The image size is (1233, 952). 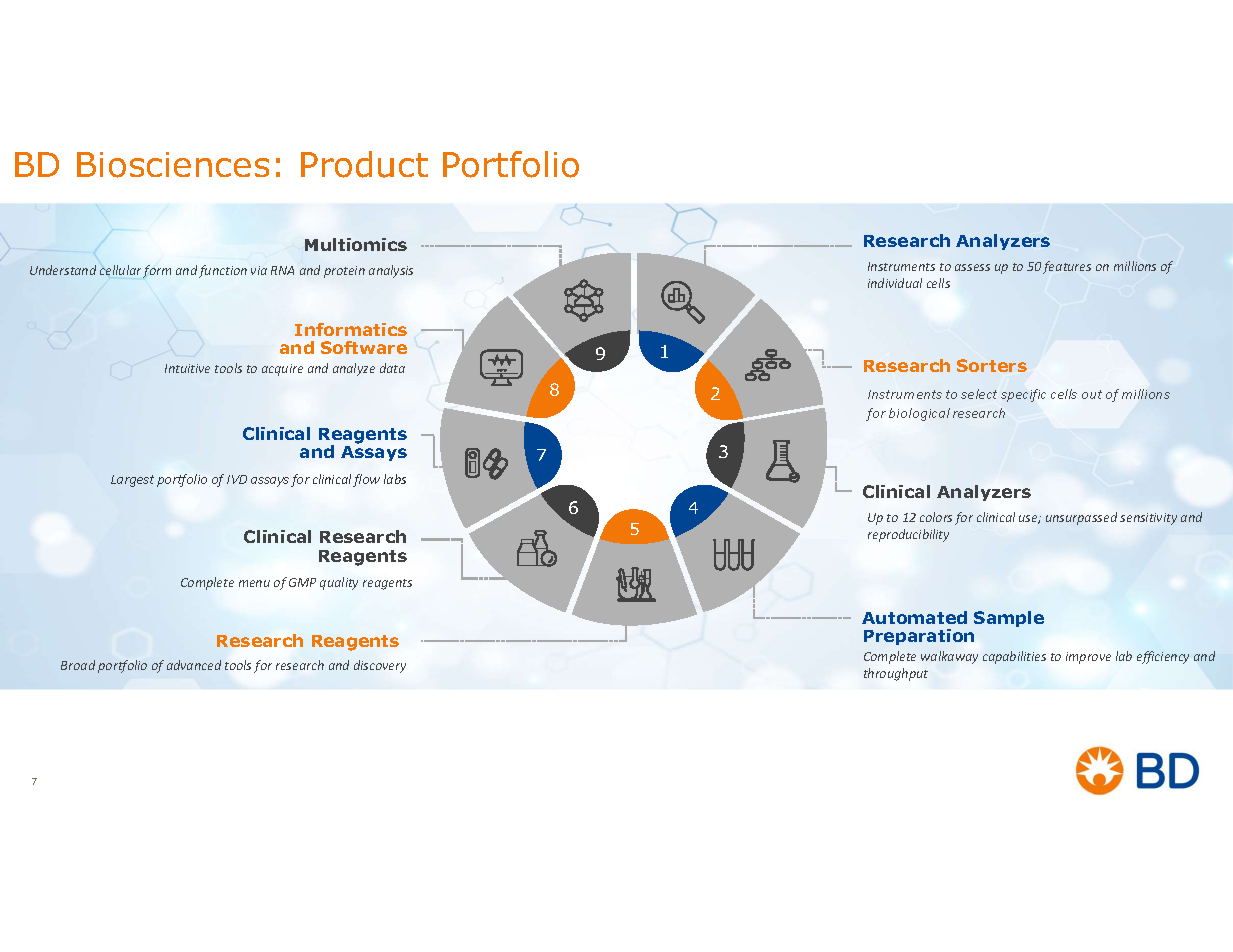 What do you see at coordinates (194, 665) in the document?
I see `advanced` at bounding box center [194, 665].
